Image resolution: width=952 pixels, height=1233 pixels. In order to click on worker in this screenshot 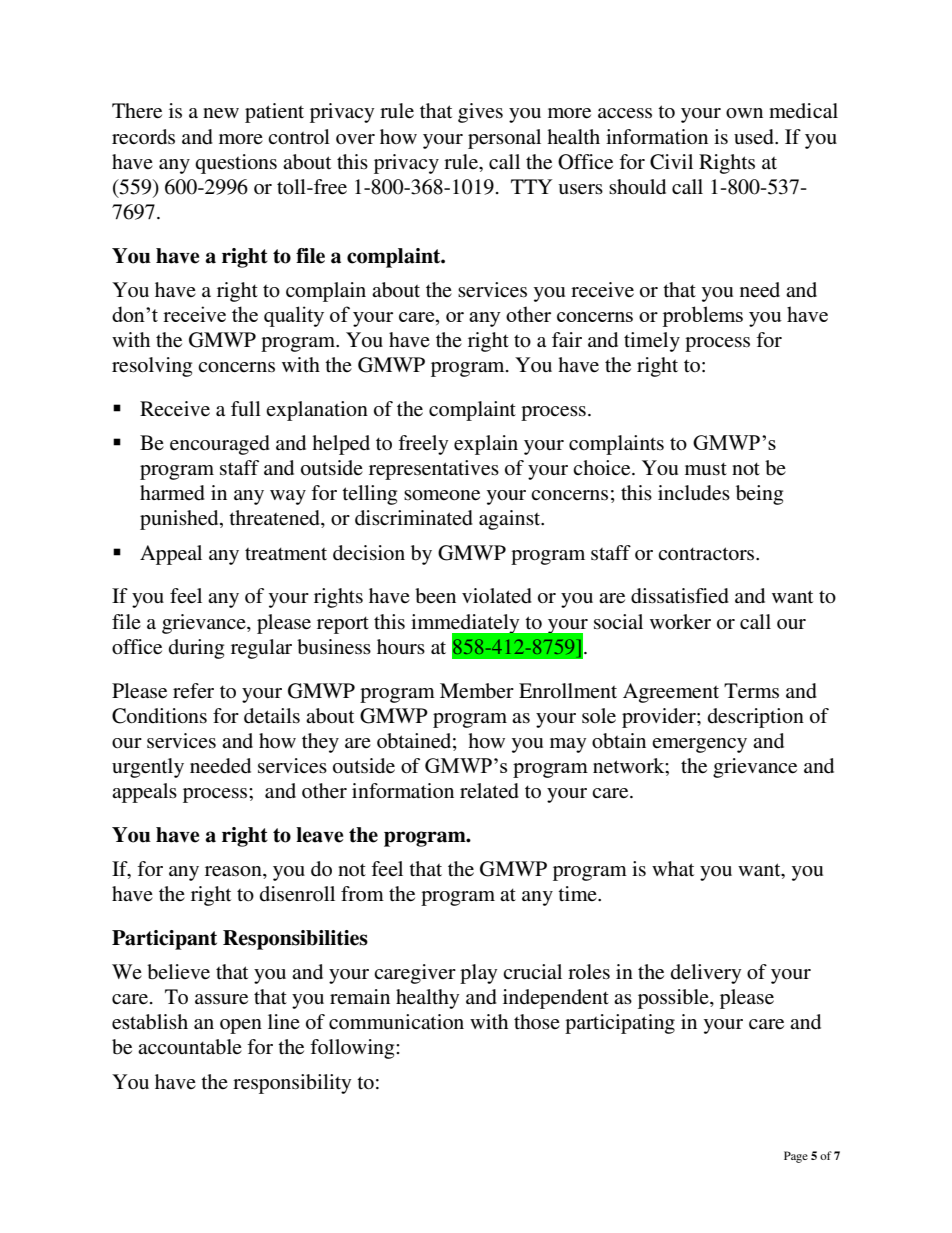, I will do `click(680, 622)`.
